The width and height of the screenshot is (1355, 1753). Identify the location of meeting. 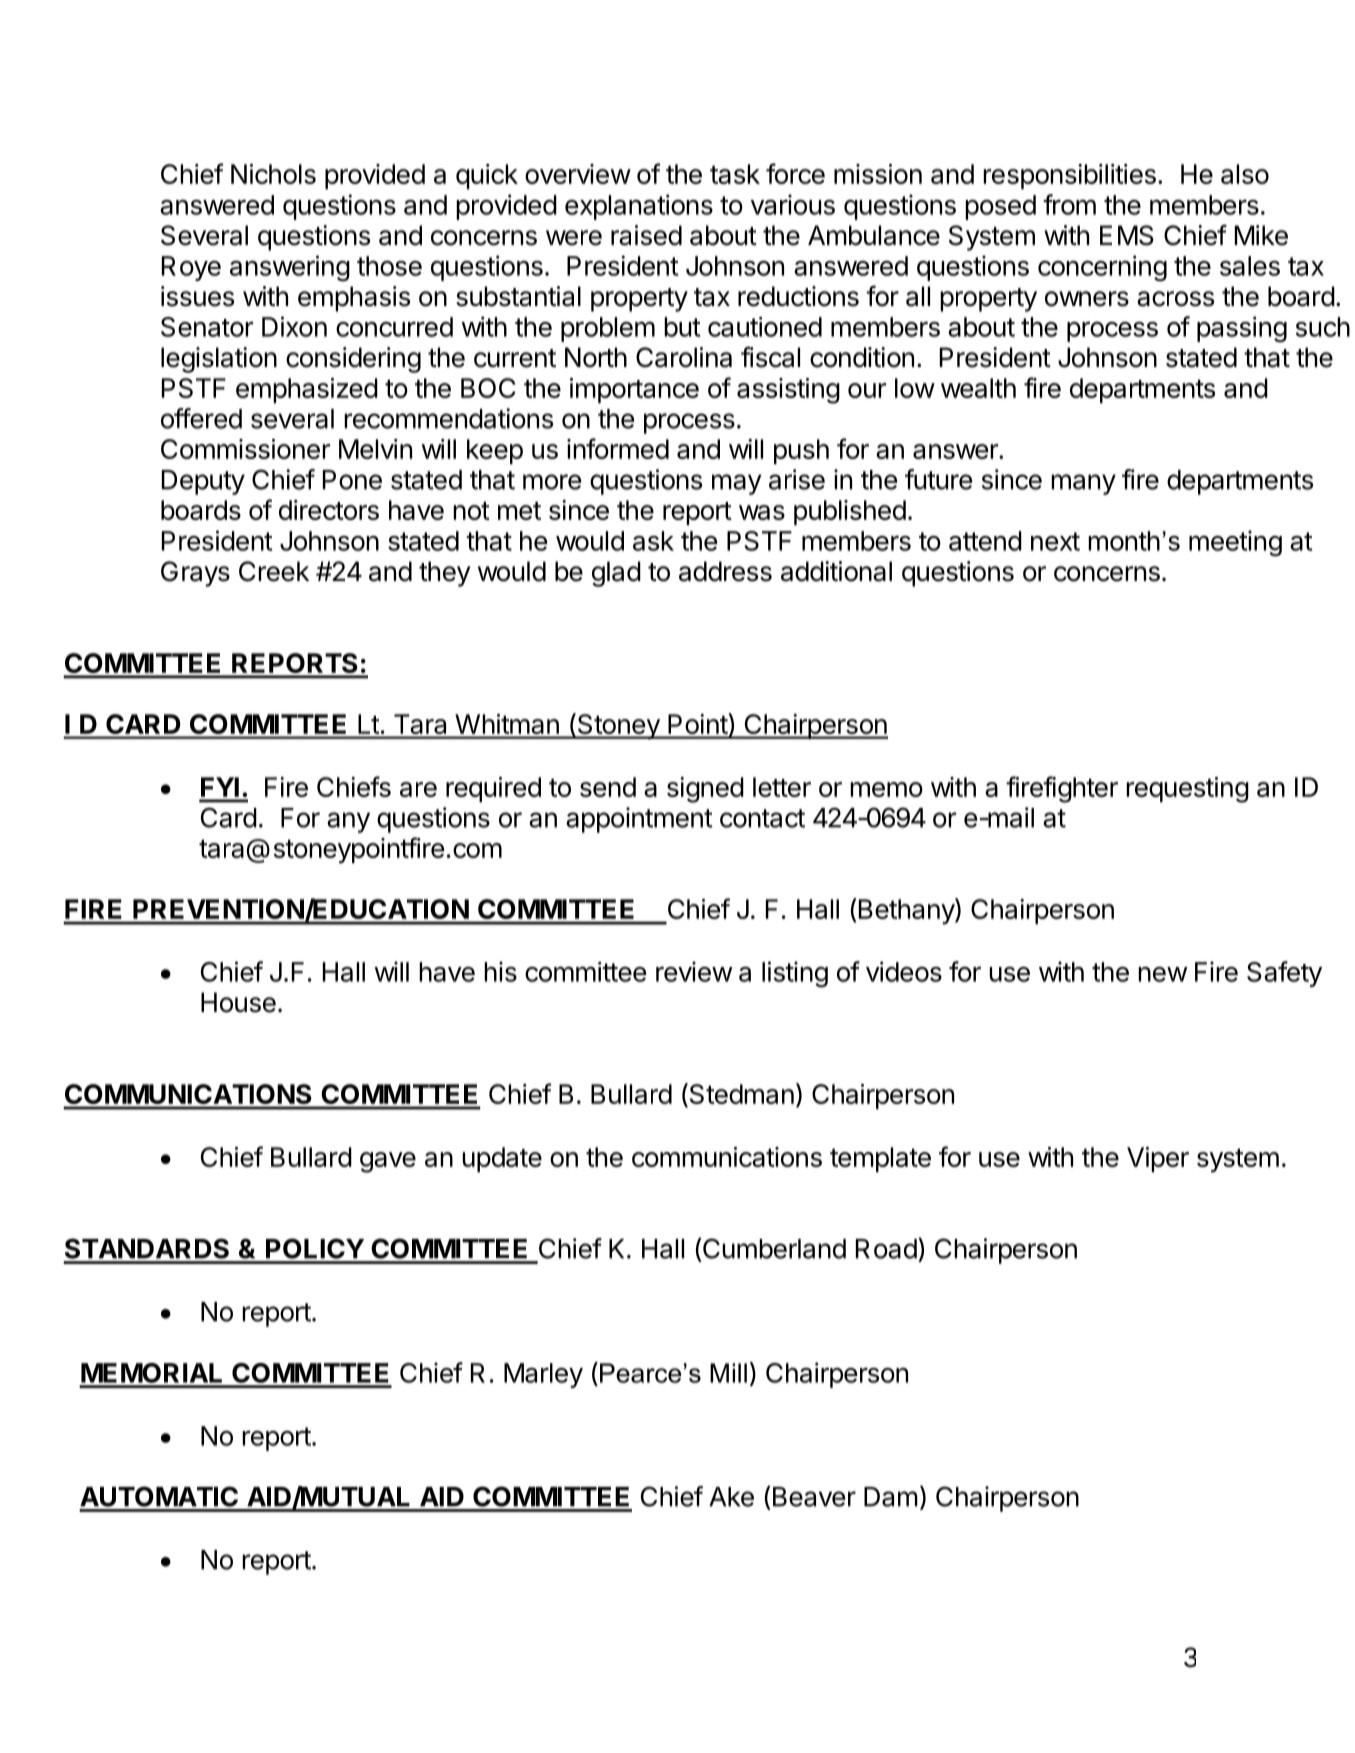
(1235, 543).
